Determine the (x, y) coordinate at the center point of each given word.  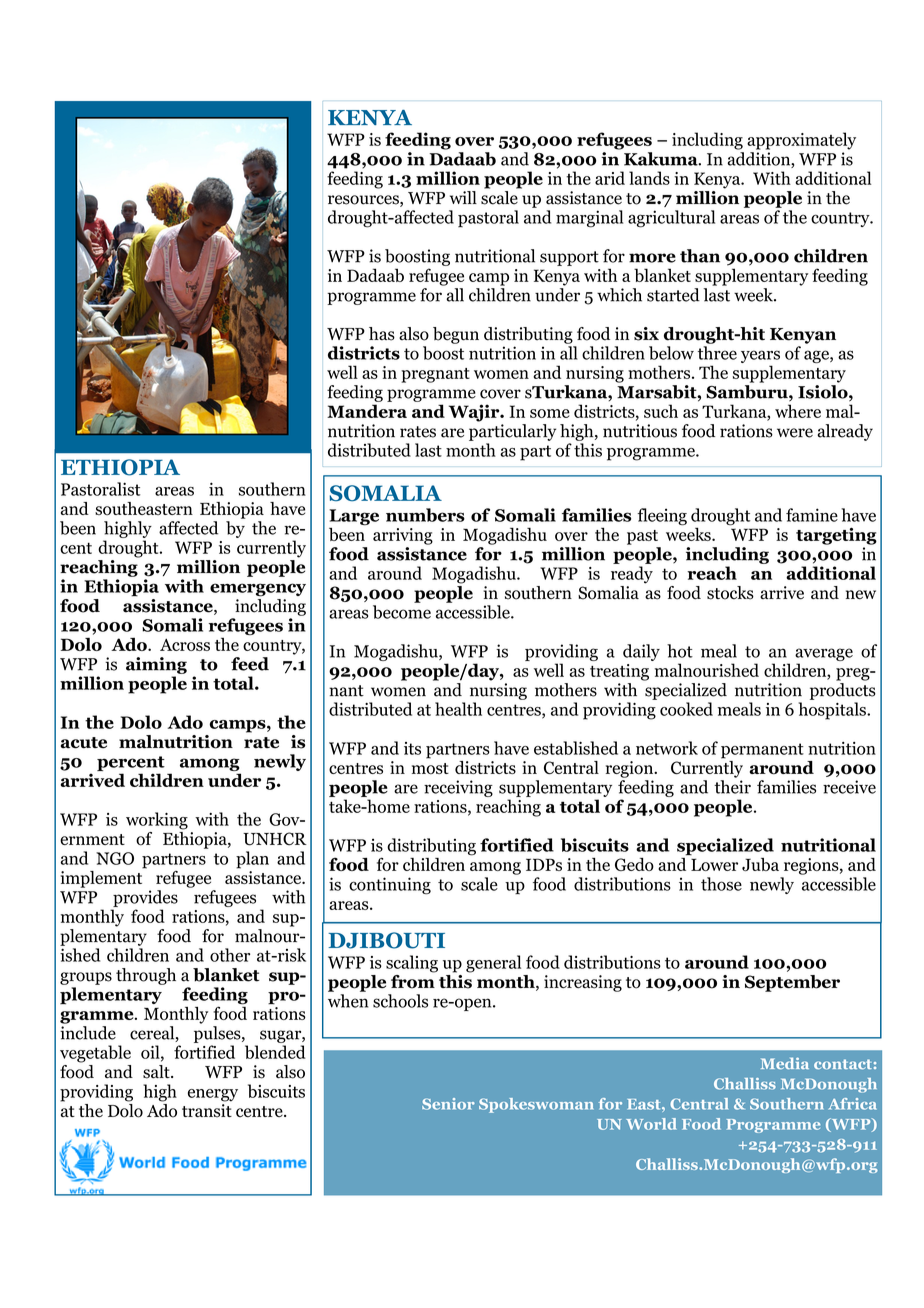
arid (610, 178)
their (732, 787)
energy (213, 1095)
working (157, 821)
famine (812, 515)
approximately (801, 141)
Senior (448, 1104)
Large (354, 517)
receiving (458, 788)
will (463, 197)
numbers (425, 515)
